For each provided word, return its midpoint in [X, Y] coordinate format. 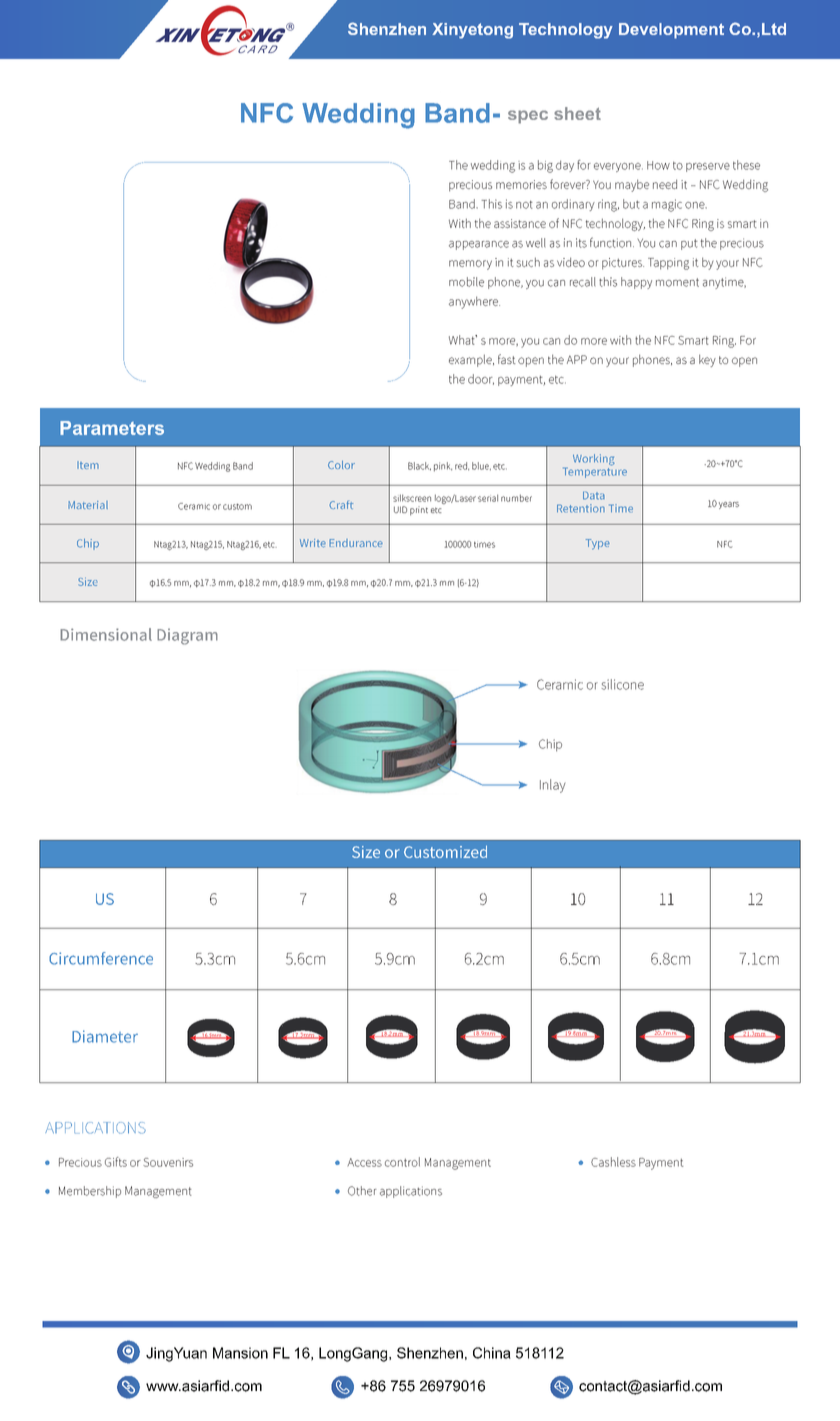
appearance [479, 245]
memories [521, 184]
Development [671, 31]
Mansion [240, 1353]
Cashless [613, 1162]
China [492, 1353]
